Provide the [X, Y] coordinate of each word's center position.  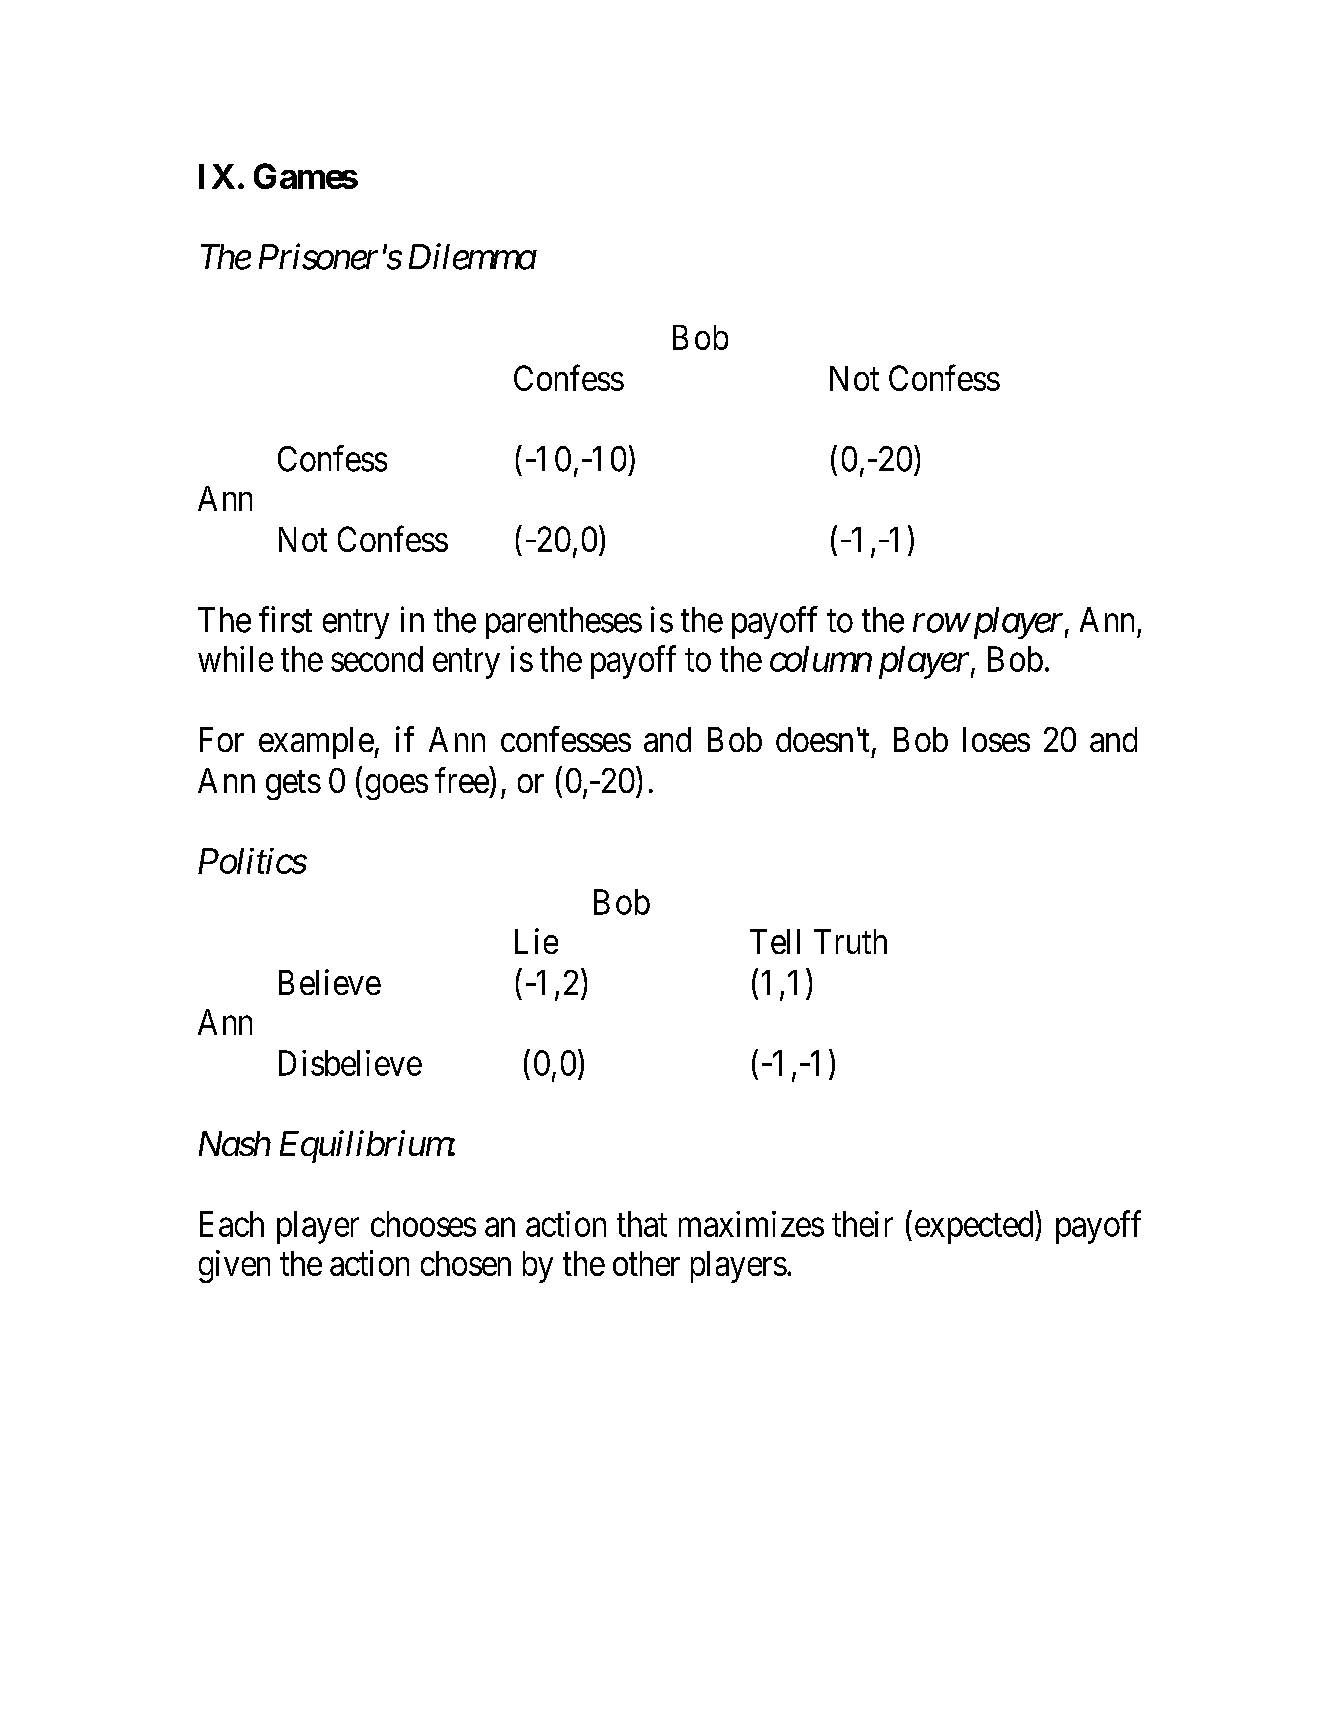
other [646, 1263]
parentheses [564, 623]
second [377, 659]
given [234, 1266]
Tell [775, 941]
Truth [850, 941]
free [462, 780]
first [285, 619]
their [862, 1224]
